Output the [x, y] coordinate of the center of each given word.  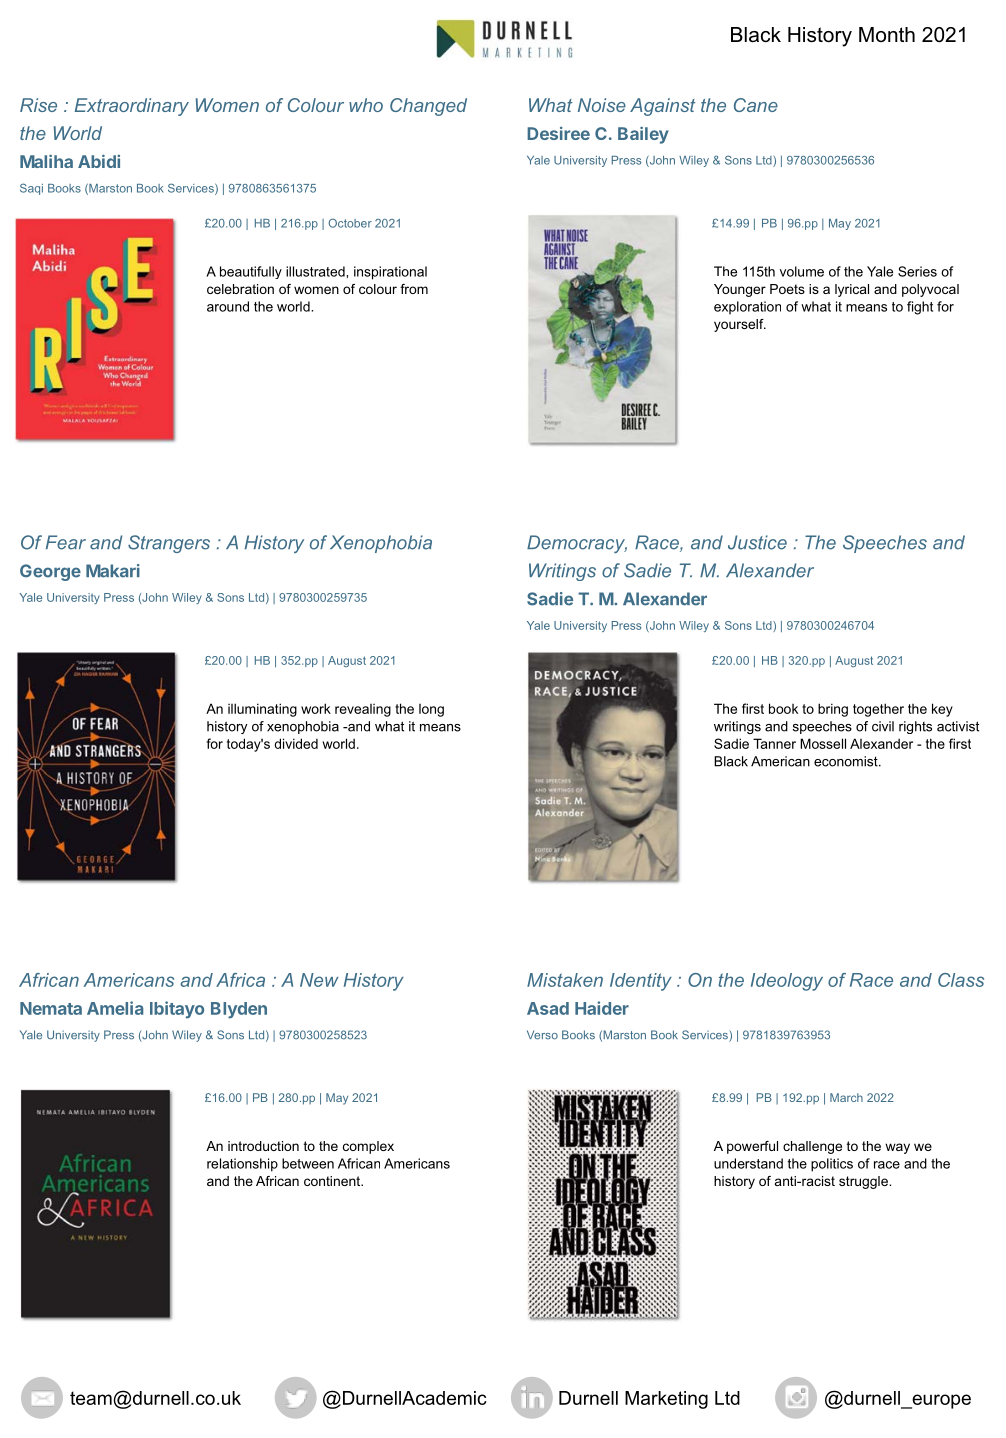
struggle [864, 1182]
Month [887, 35]
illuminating [262, 710]
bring [833, 710]
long [431, 710]
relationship [242, 1165]
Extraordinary [132, 107]
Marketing [666, 1400]
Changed [428, 107]
